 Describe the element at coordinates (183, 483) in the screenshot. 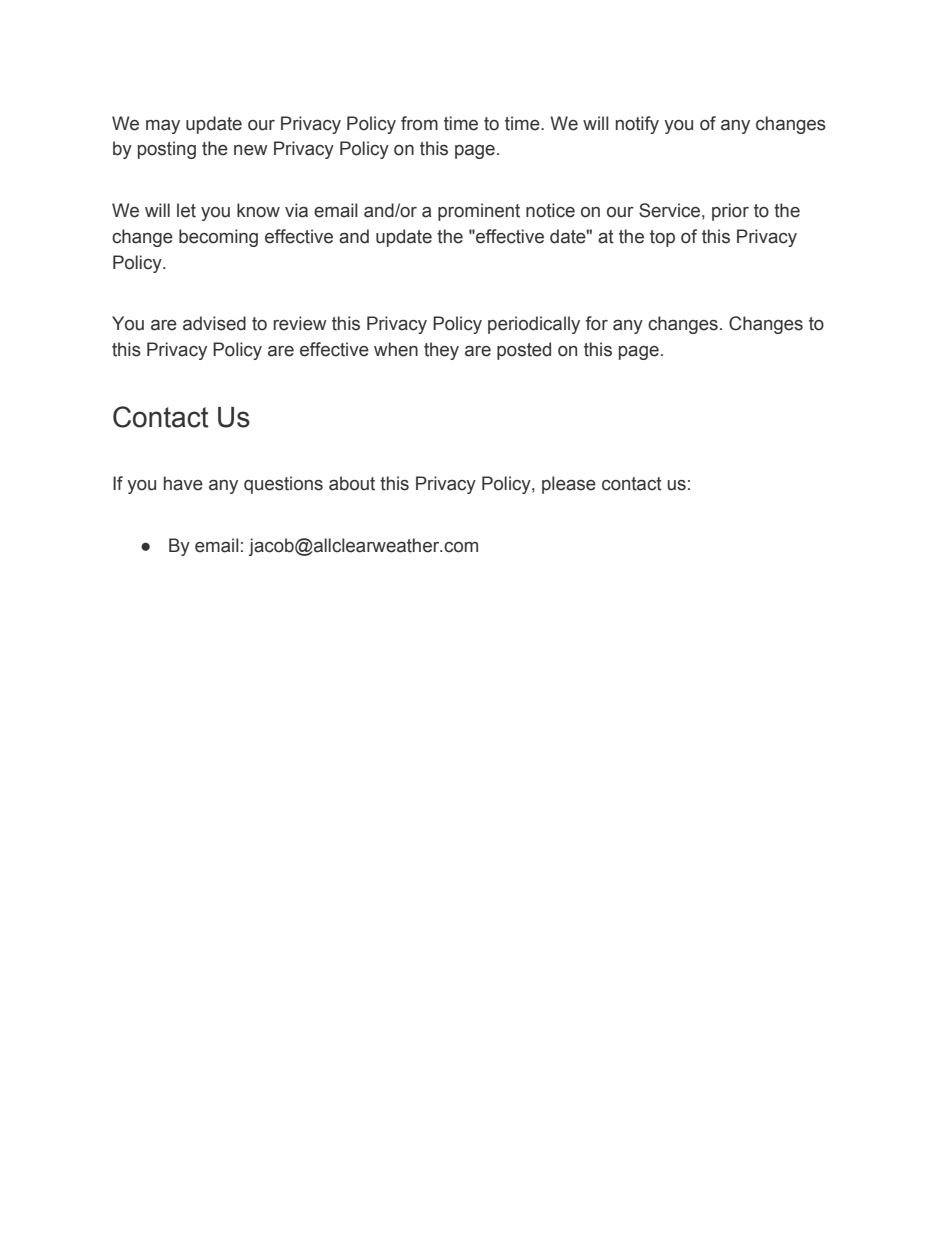

I see `have` at that location.
